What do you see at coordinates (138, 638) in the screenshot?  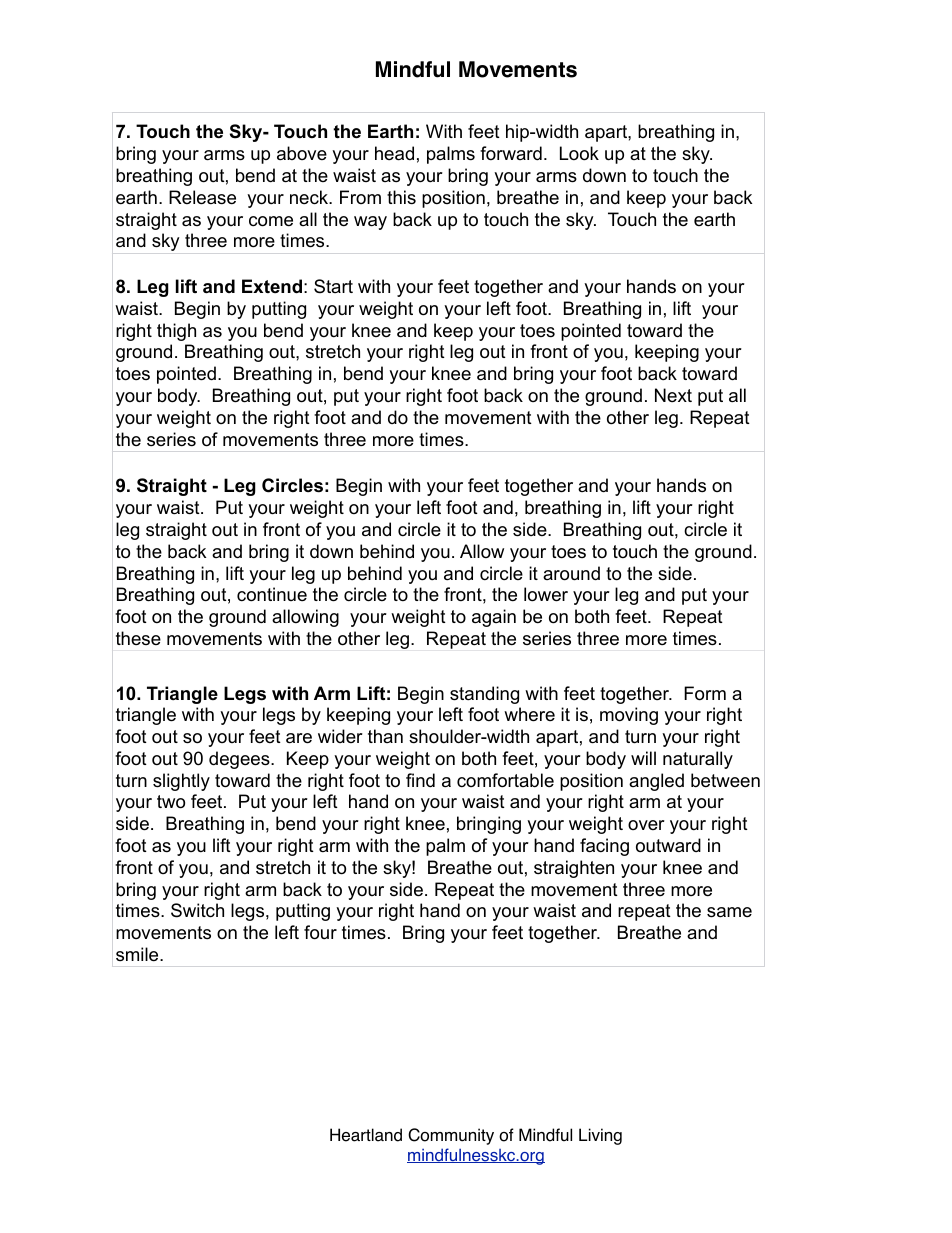 I see `these` at bounding box center [138, 638].
